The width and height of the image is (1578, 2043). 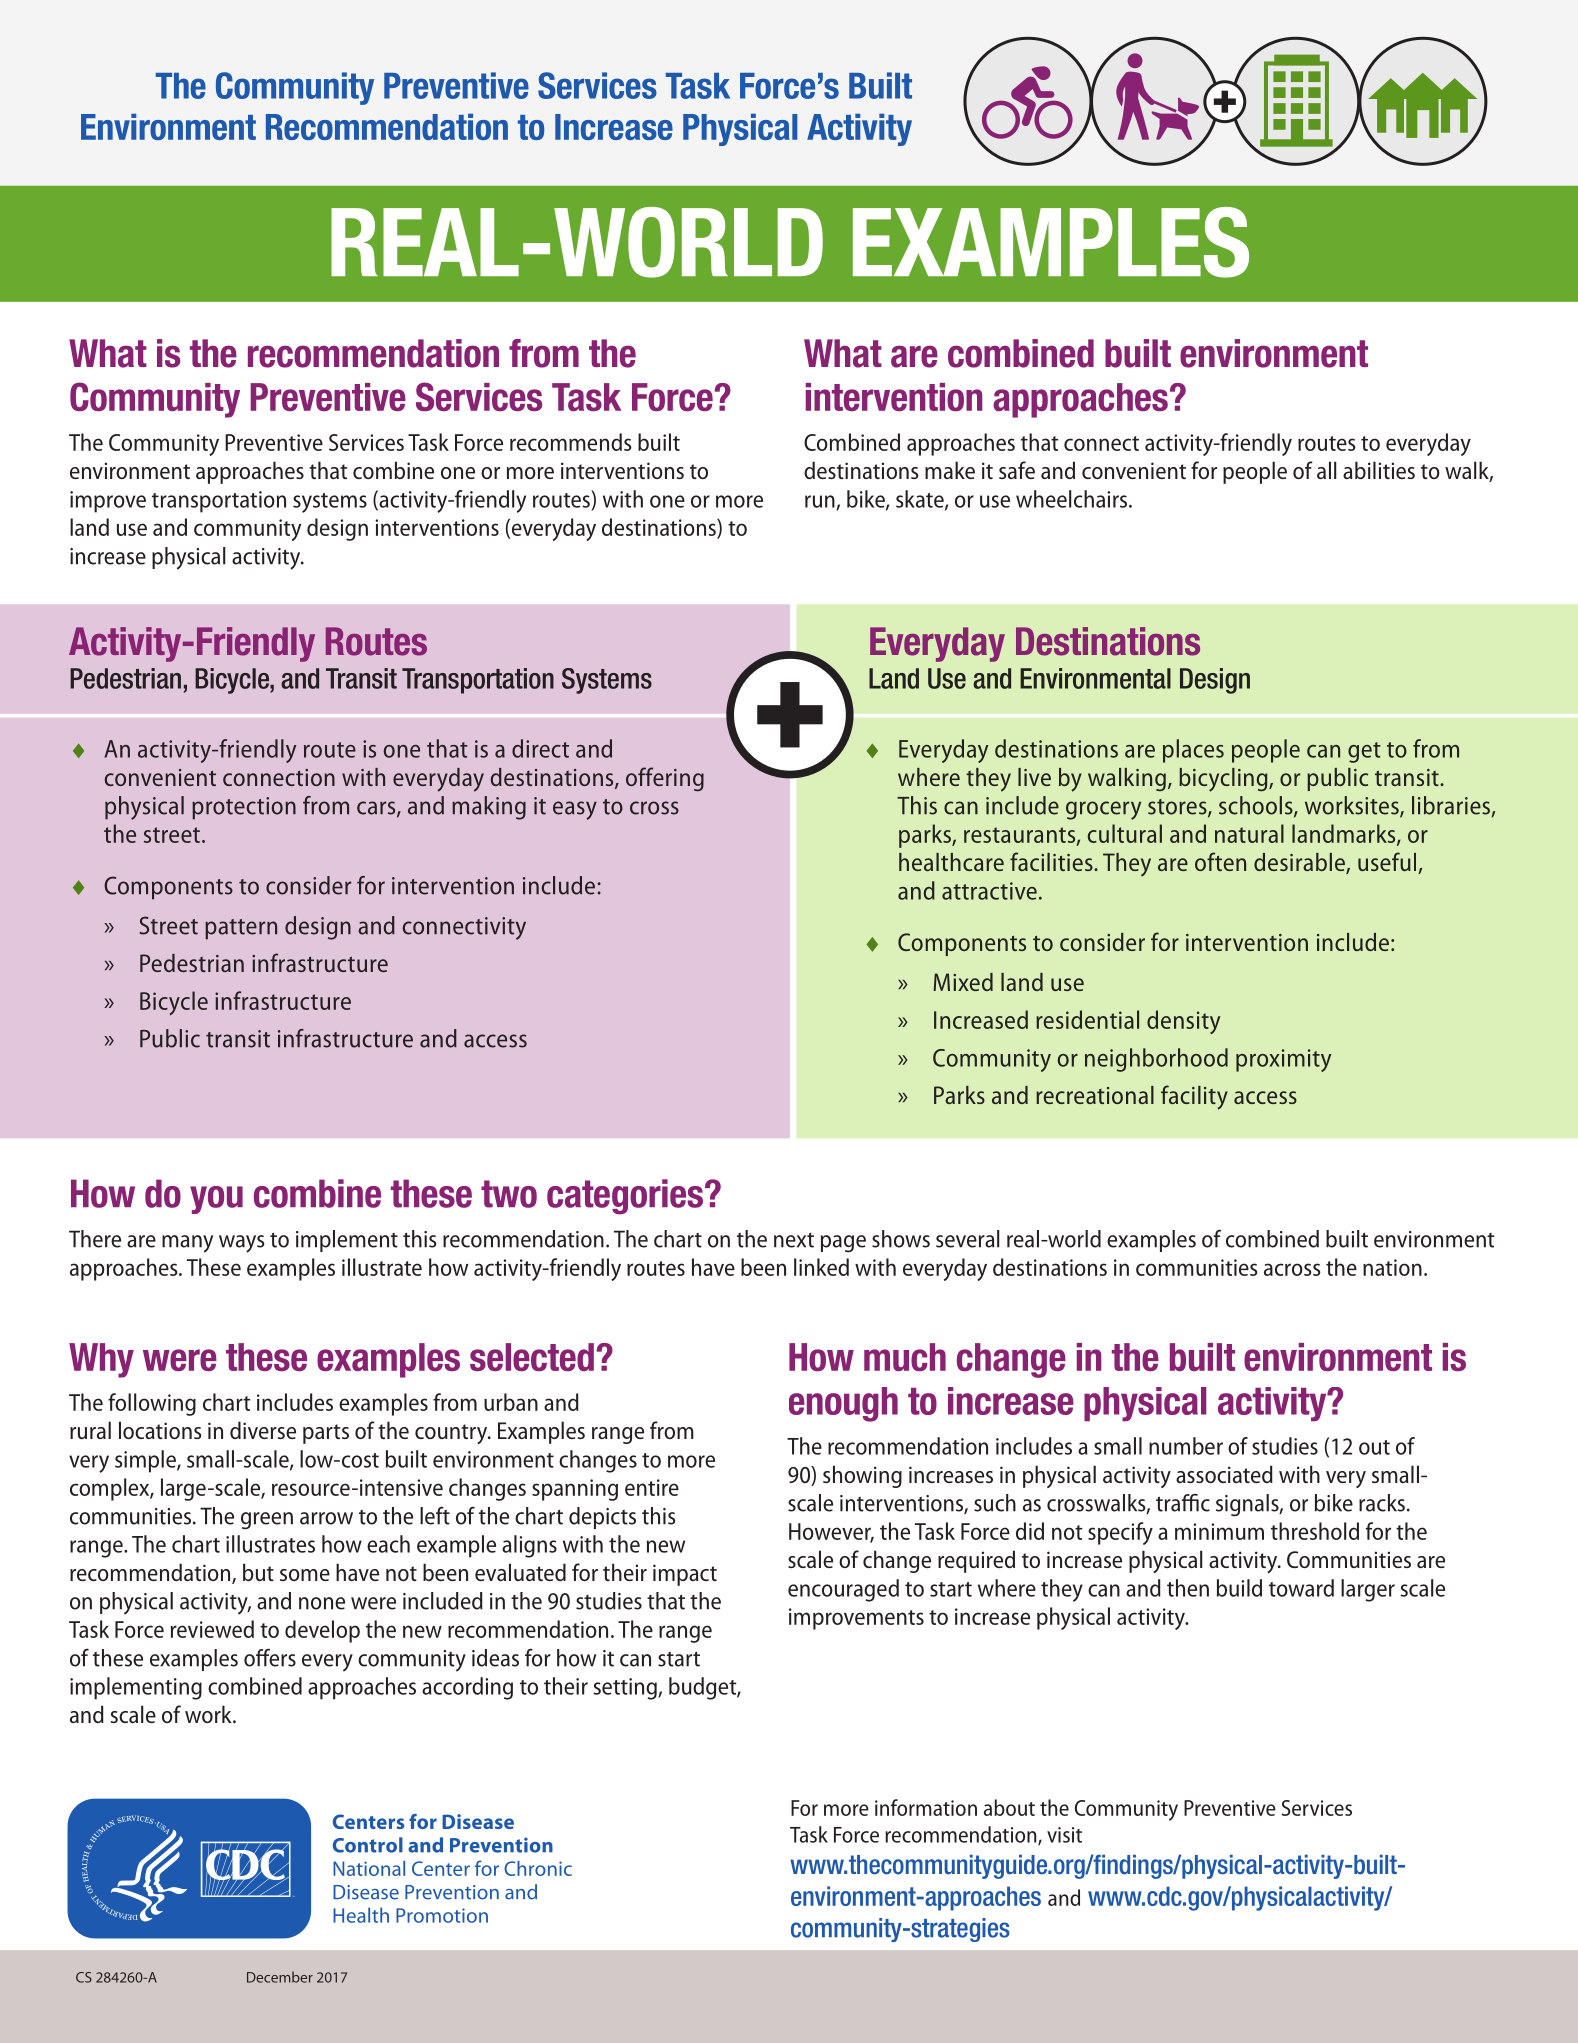 I want to click on run, so click(x=821, y=502).
